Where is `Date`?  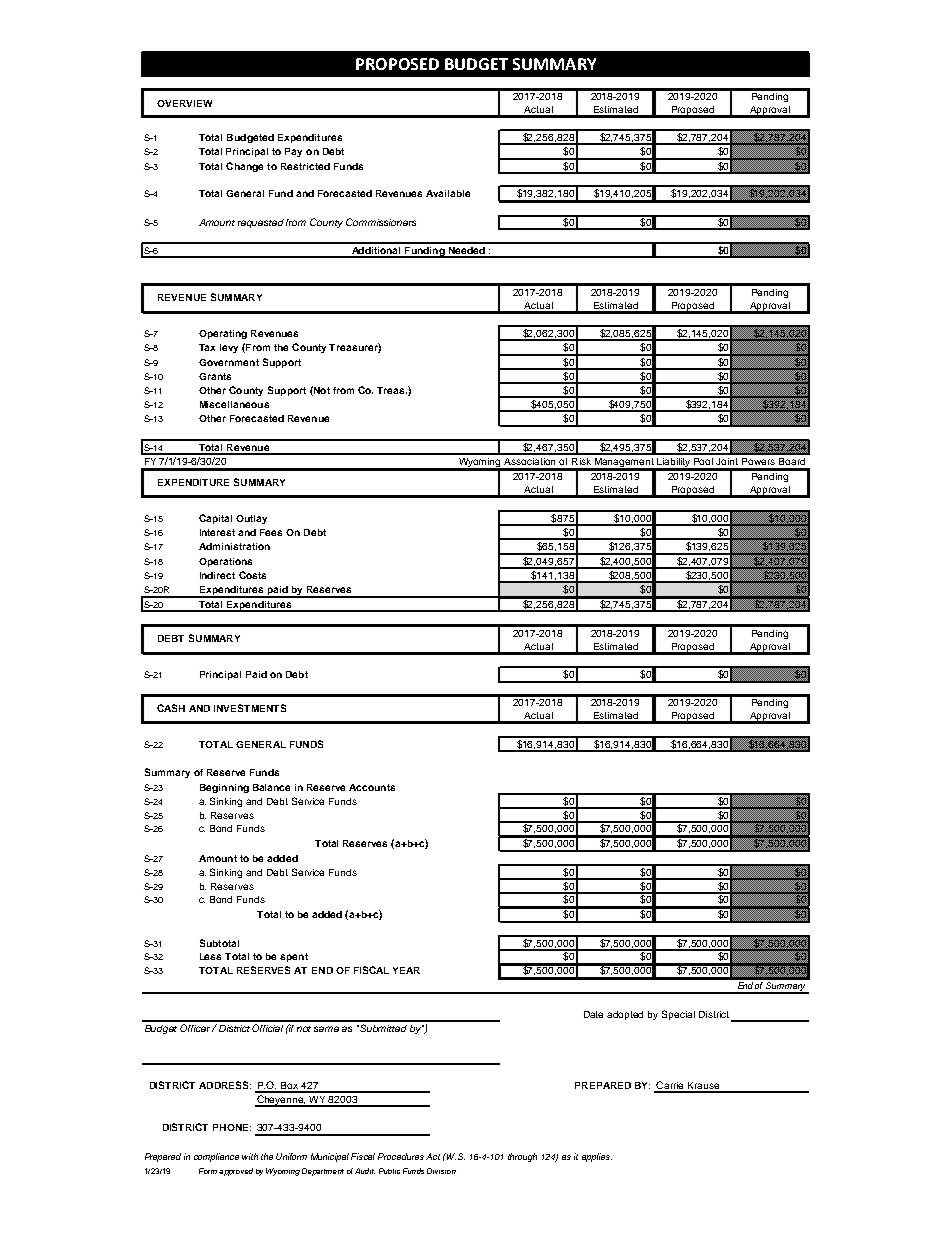
Date is located at coordinates (593, 1014).
